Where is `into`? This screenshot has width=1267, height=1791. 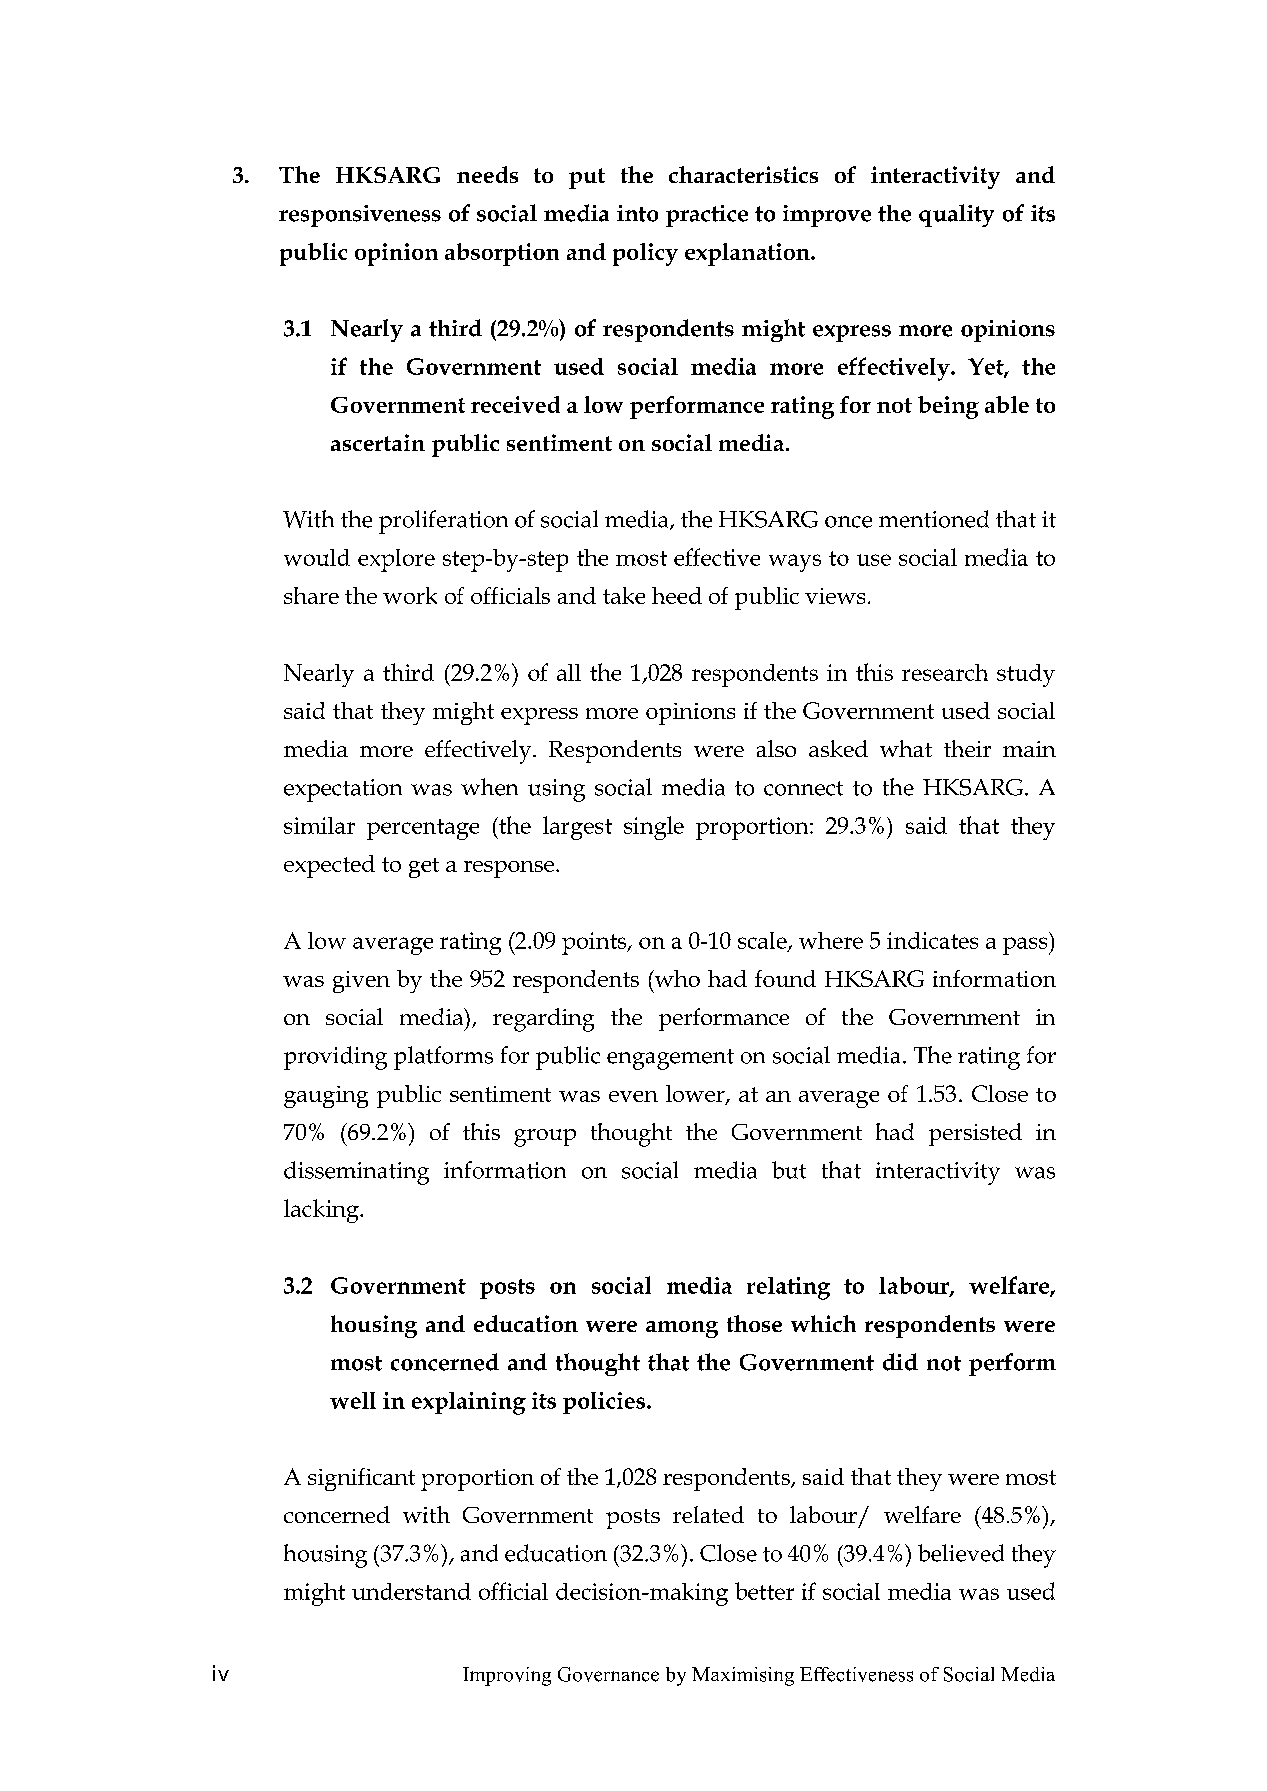
into is located at coordinates (637, 213).
